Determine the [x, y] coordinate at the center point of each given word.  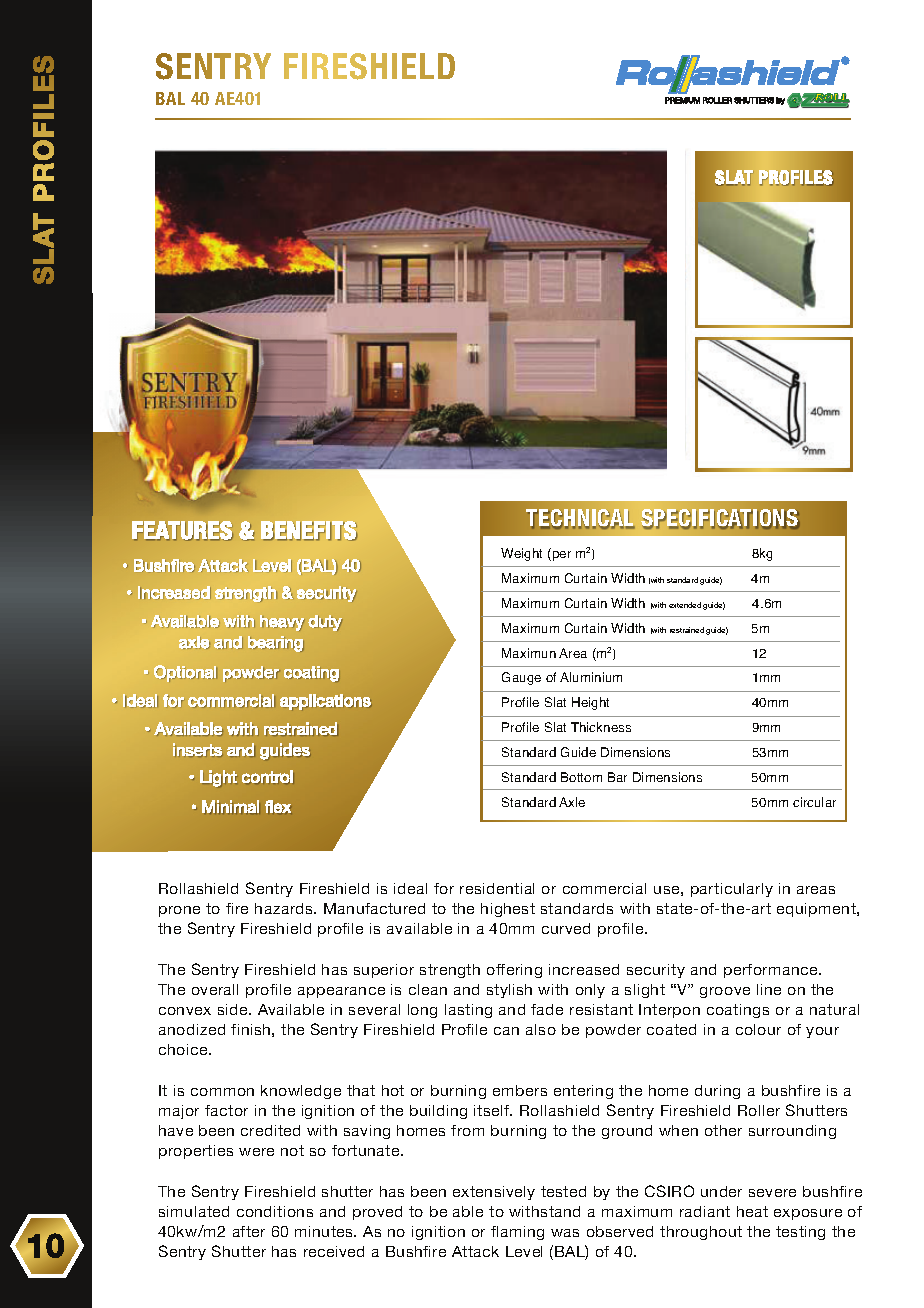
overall [215, 989]
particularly [732, 890]
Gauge [521, 678]
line [769, 989]
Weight [521, 554]
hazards [285, 908]
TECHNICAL [580, 519]
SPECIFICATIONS [720, 519]
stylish [509, 991]
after [249, 1231]
